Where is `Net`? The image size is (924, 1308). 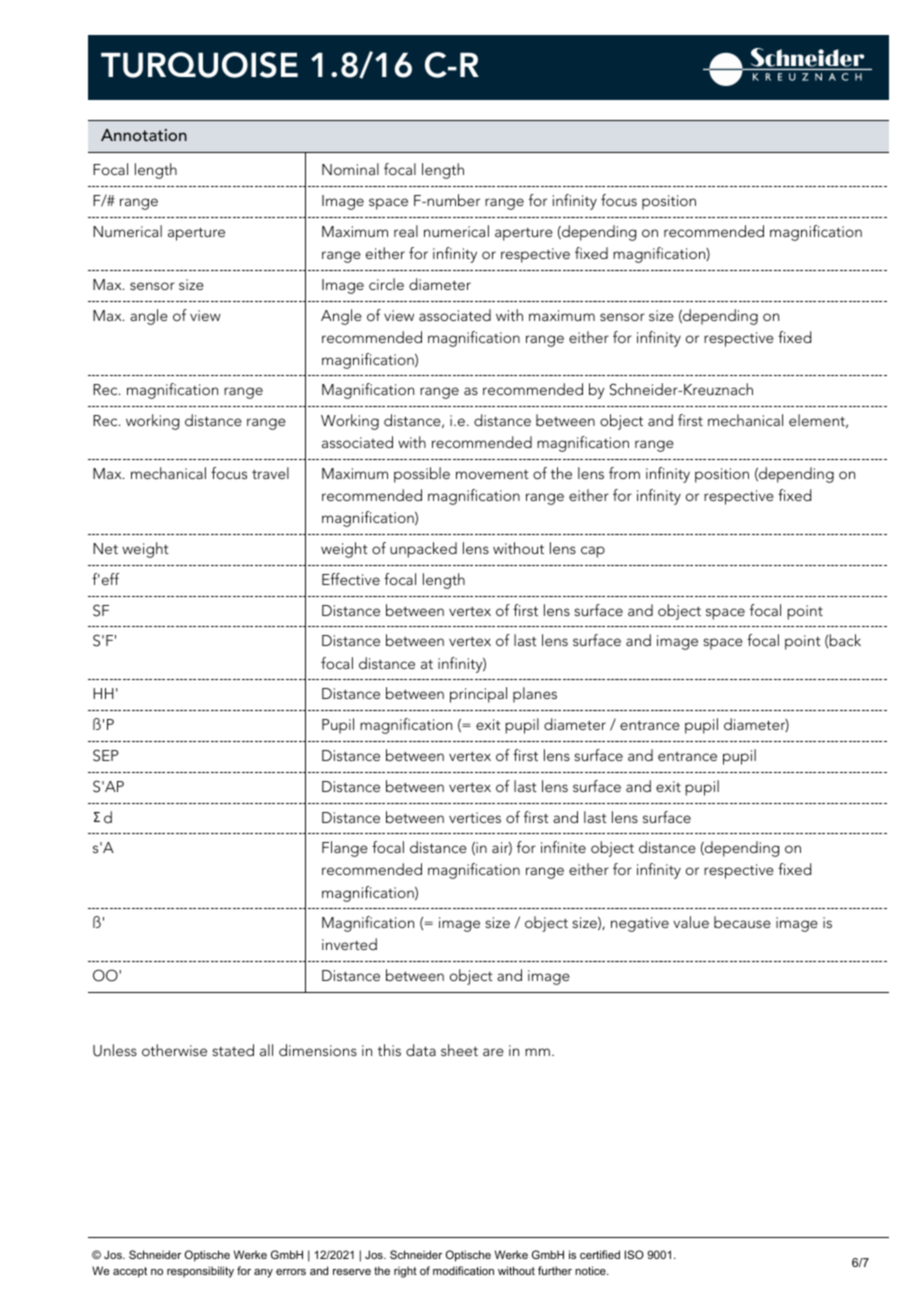
Net is located at coordinates (105, 548).
